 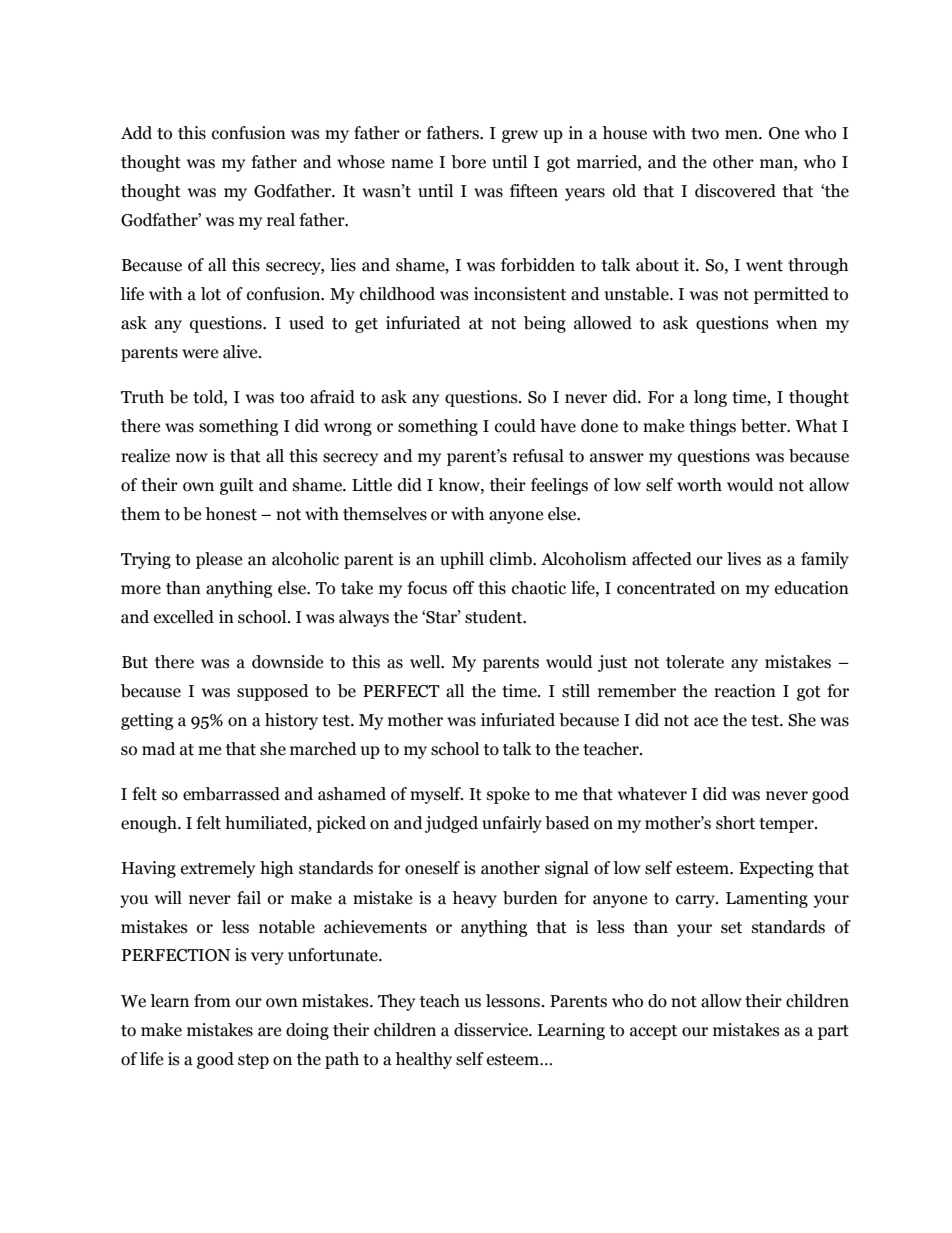 What do you see at coordinates (136, 133) in the screenshot?
I see `Add` at bounding box center [136, 133].
